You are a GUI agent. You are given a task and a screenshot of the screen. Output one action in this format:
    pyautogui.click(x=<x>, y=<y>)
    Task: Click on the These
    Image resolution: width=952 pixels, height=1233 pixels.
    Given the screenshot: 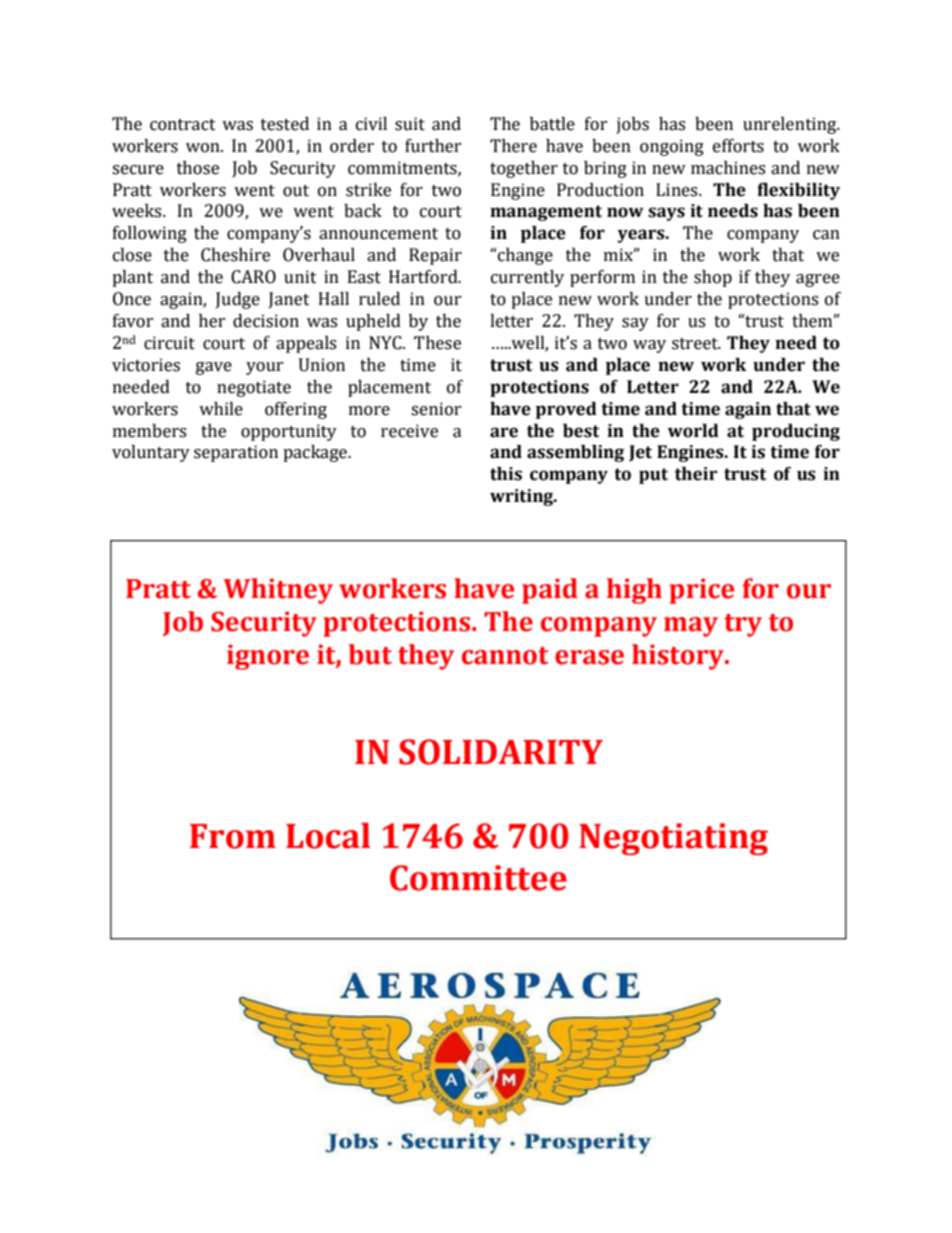 What is the action you would take?
    pyautogui.click(x=437, y=343)
